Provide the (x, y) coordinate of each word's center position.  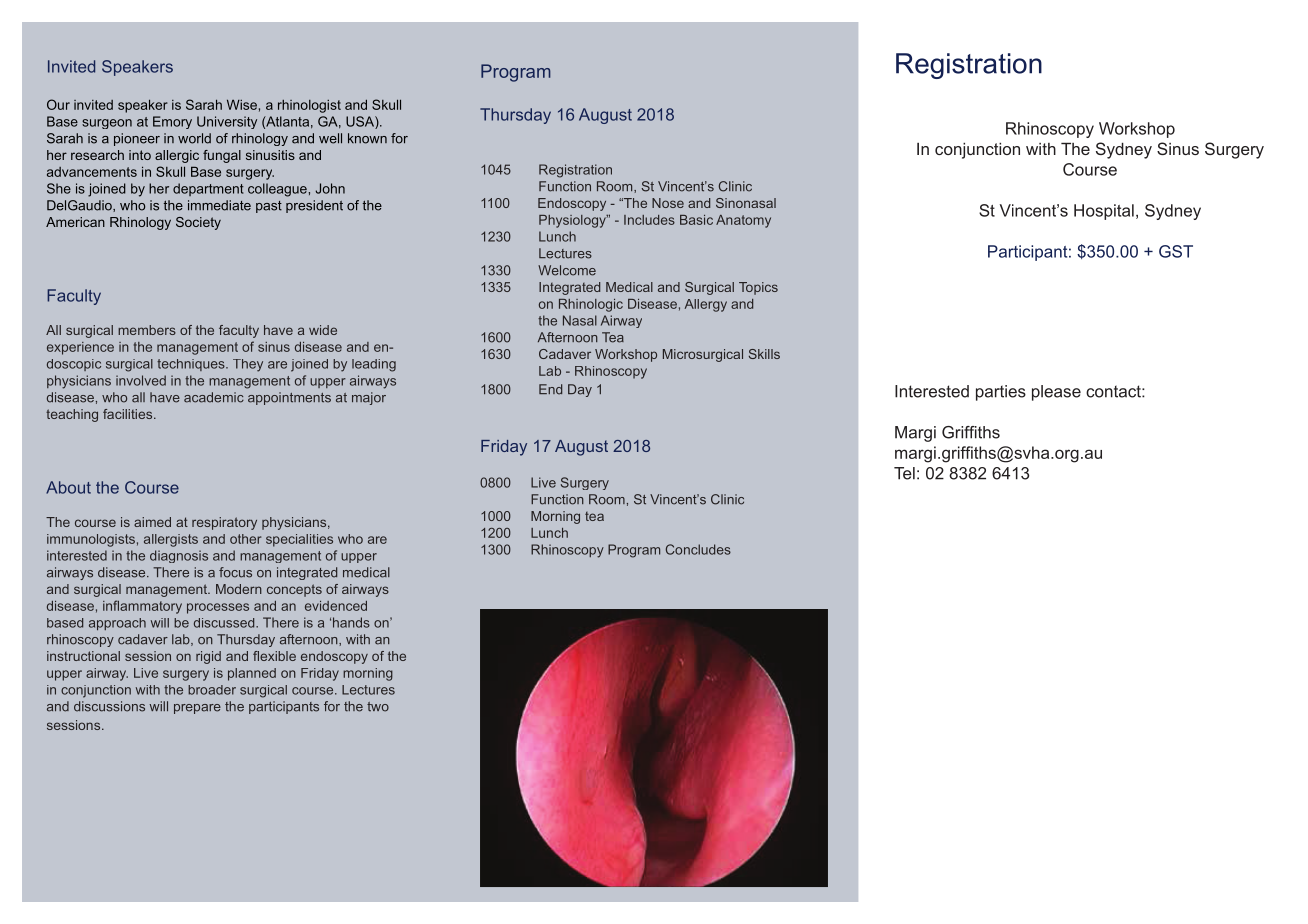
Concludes (698, 549)
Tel (904, 473)
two (378, 707)
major (369, 398)
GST (1176, 251)
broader (212, 690)
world (194, 138)
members (147, 330)
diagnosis (179, 556)
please (1056, 393)
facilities (129, 414)
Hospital (1104, 212)
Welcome (567, 270)
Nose (668, 203)
